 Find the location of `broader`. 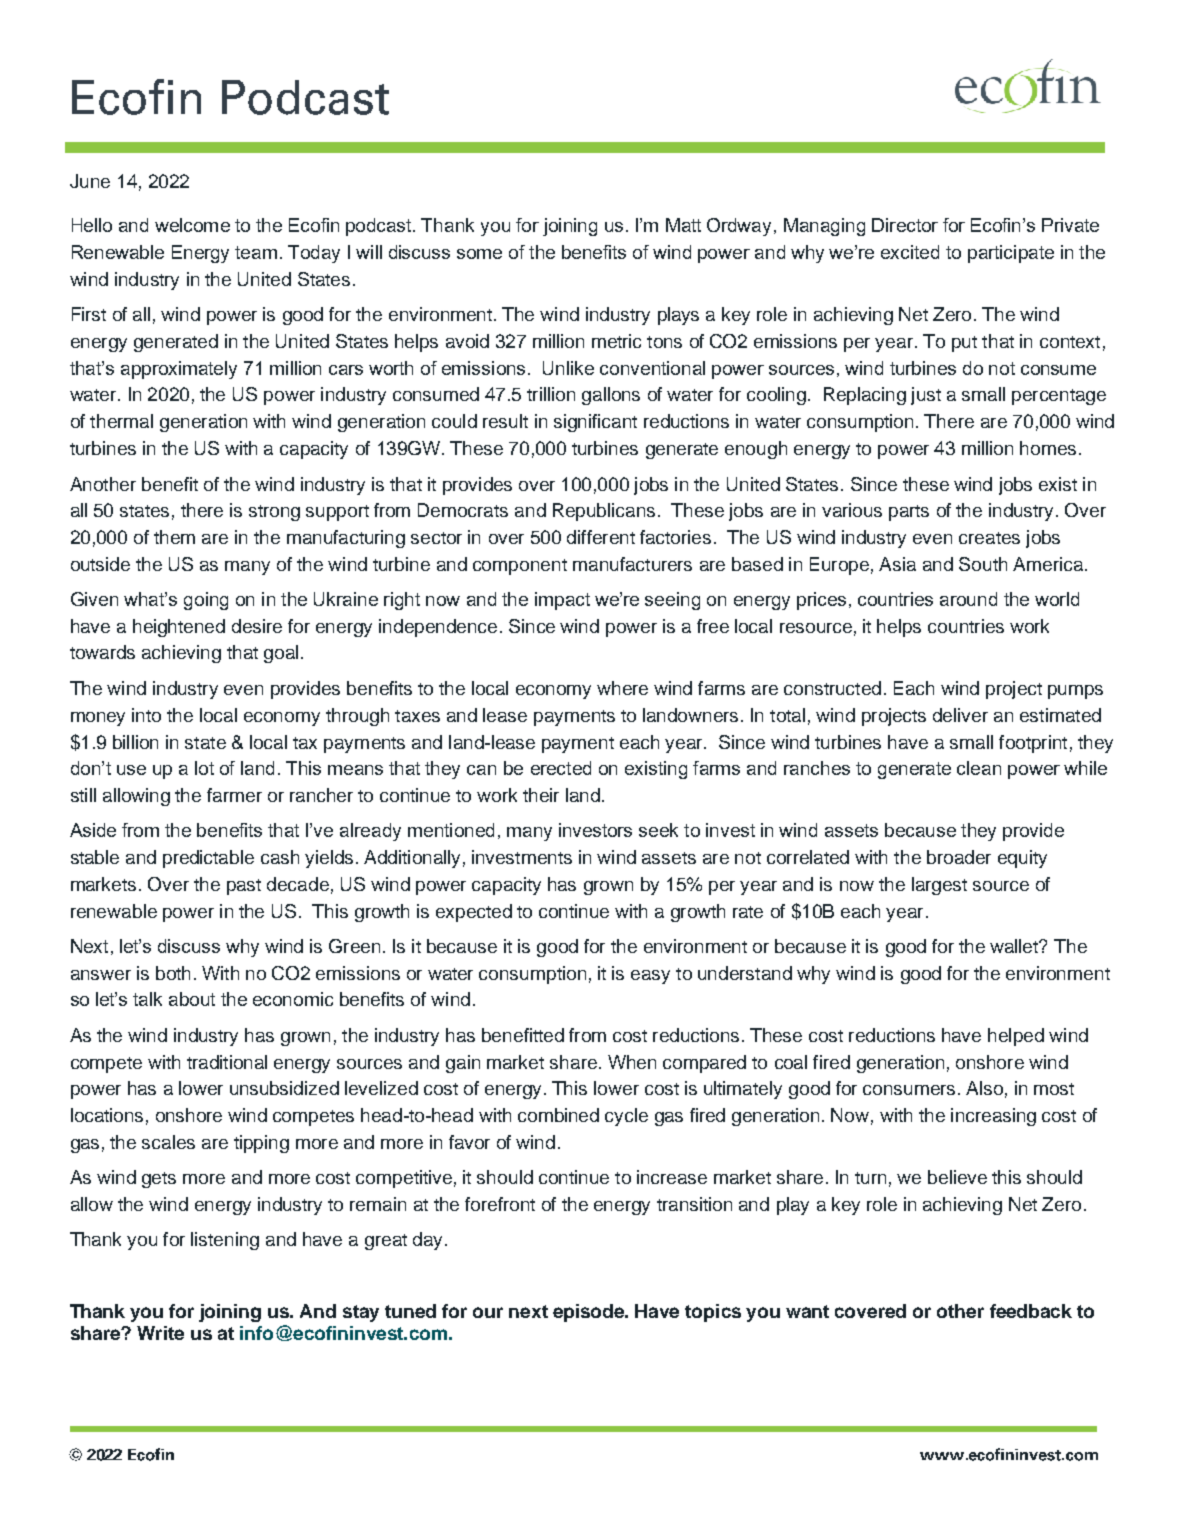

broader is located at coordinates (959, 857).
